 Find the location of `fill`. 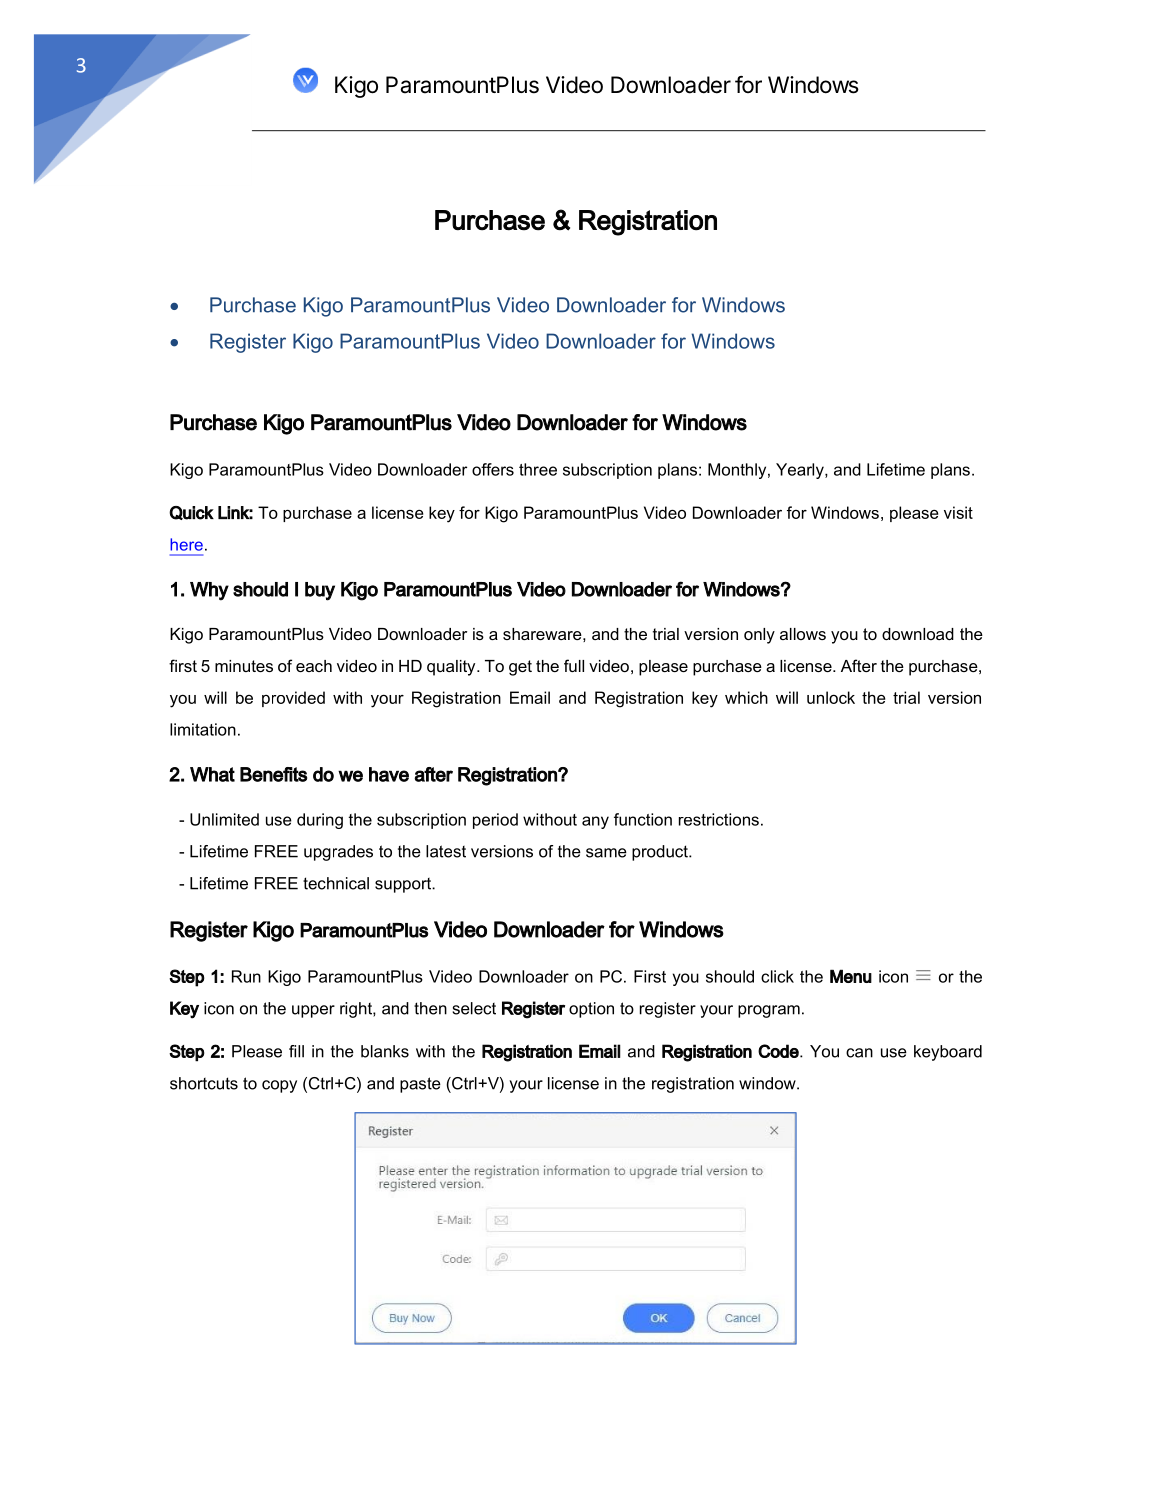

fill is located at coordinates (296, 1051).
